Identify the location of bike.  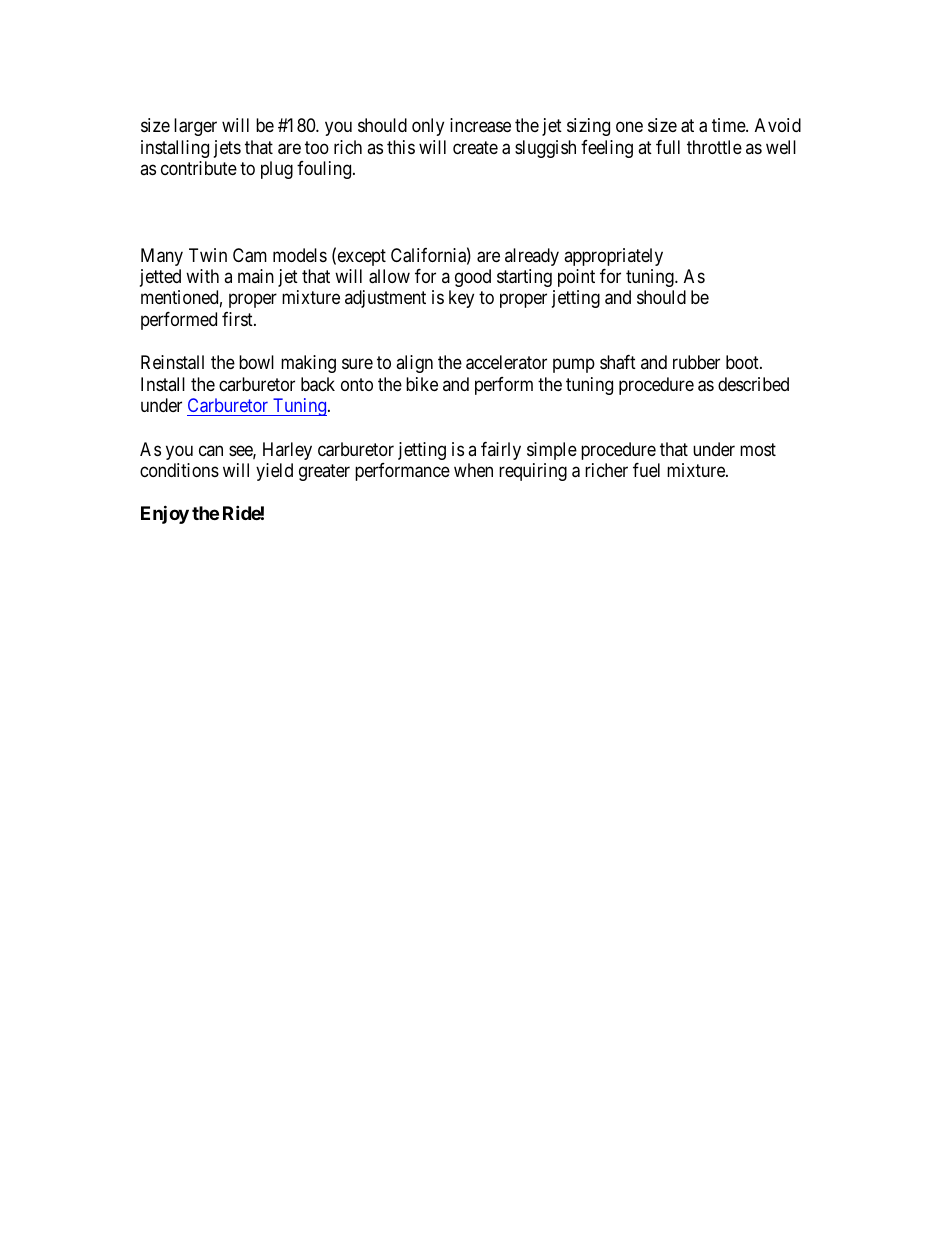
(422, 384).
